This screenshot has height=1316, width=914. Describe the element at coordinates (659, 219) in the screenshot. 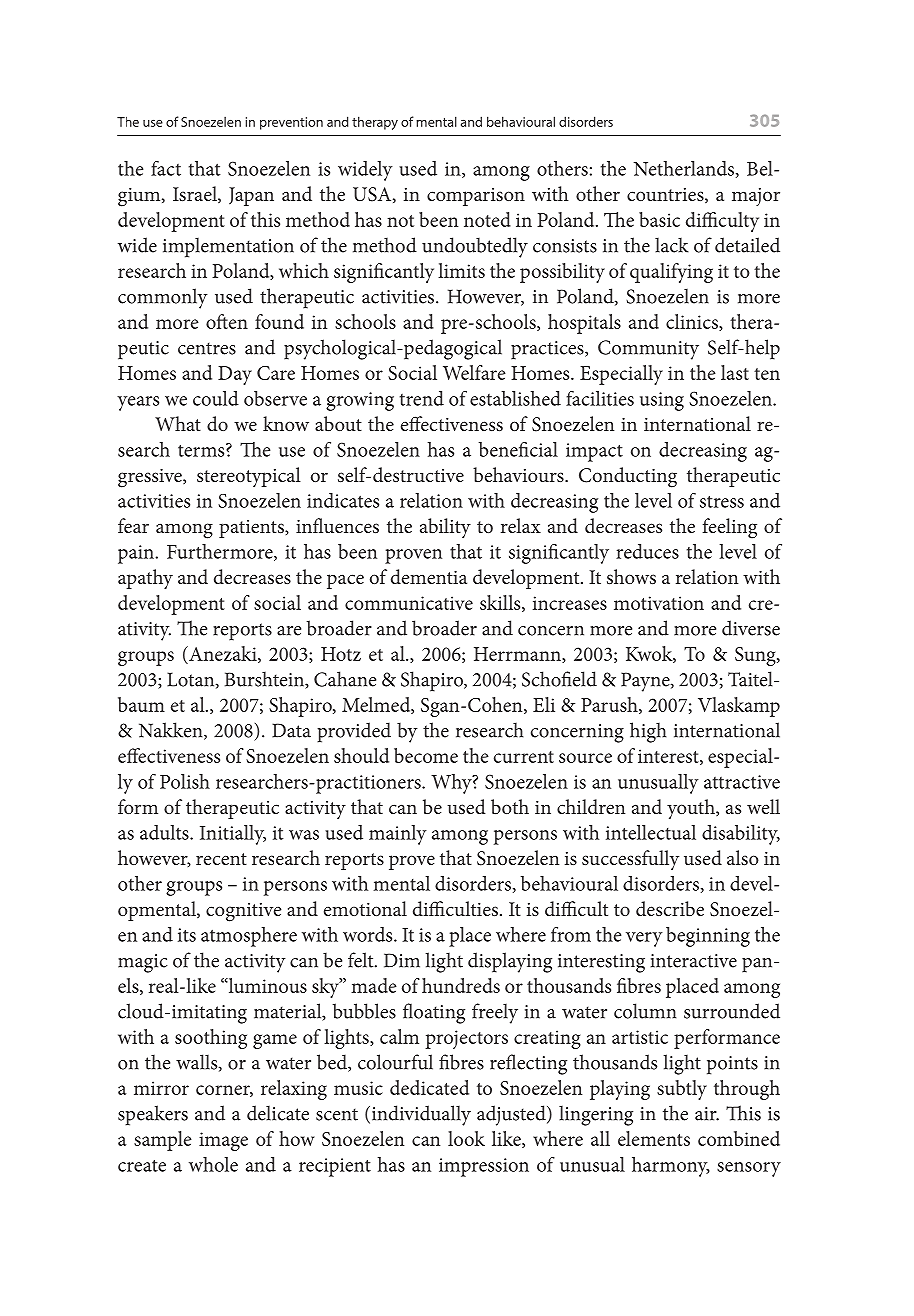

I see `basic` at that location.
